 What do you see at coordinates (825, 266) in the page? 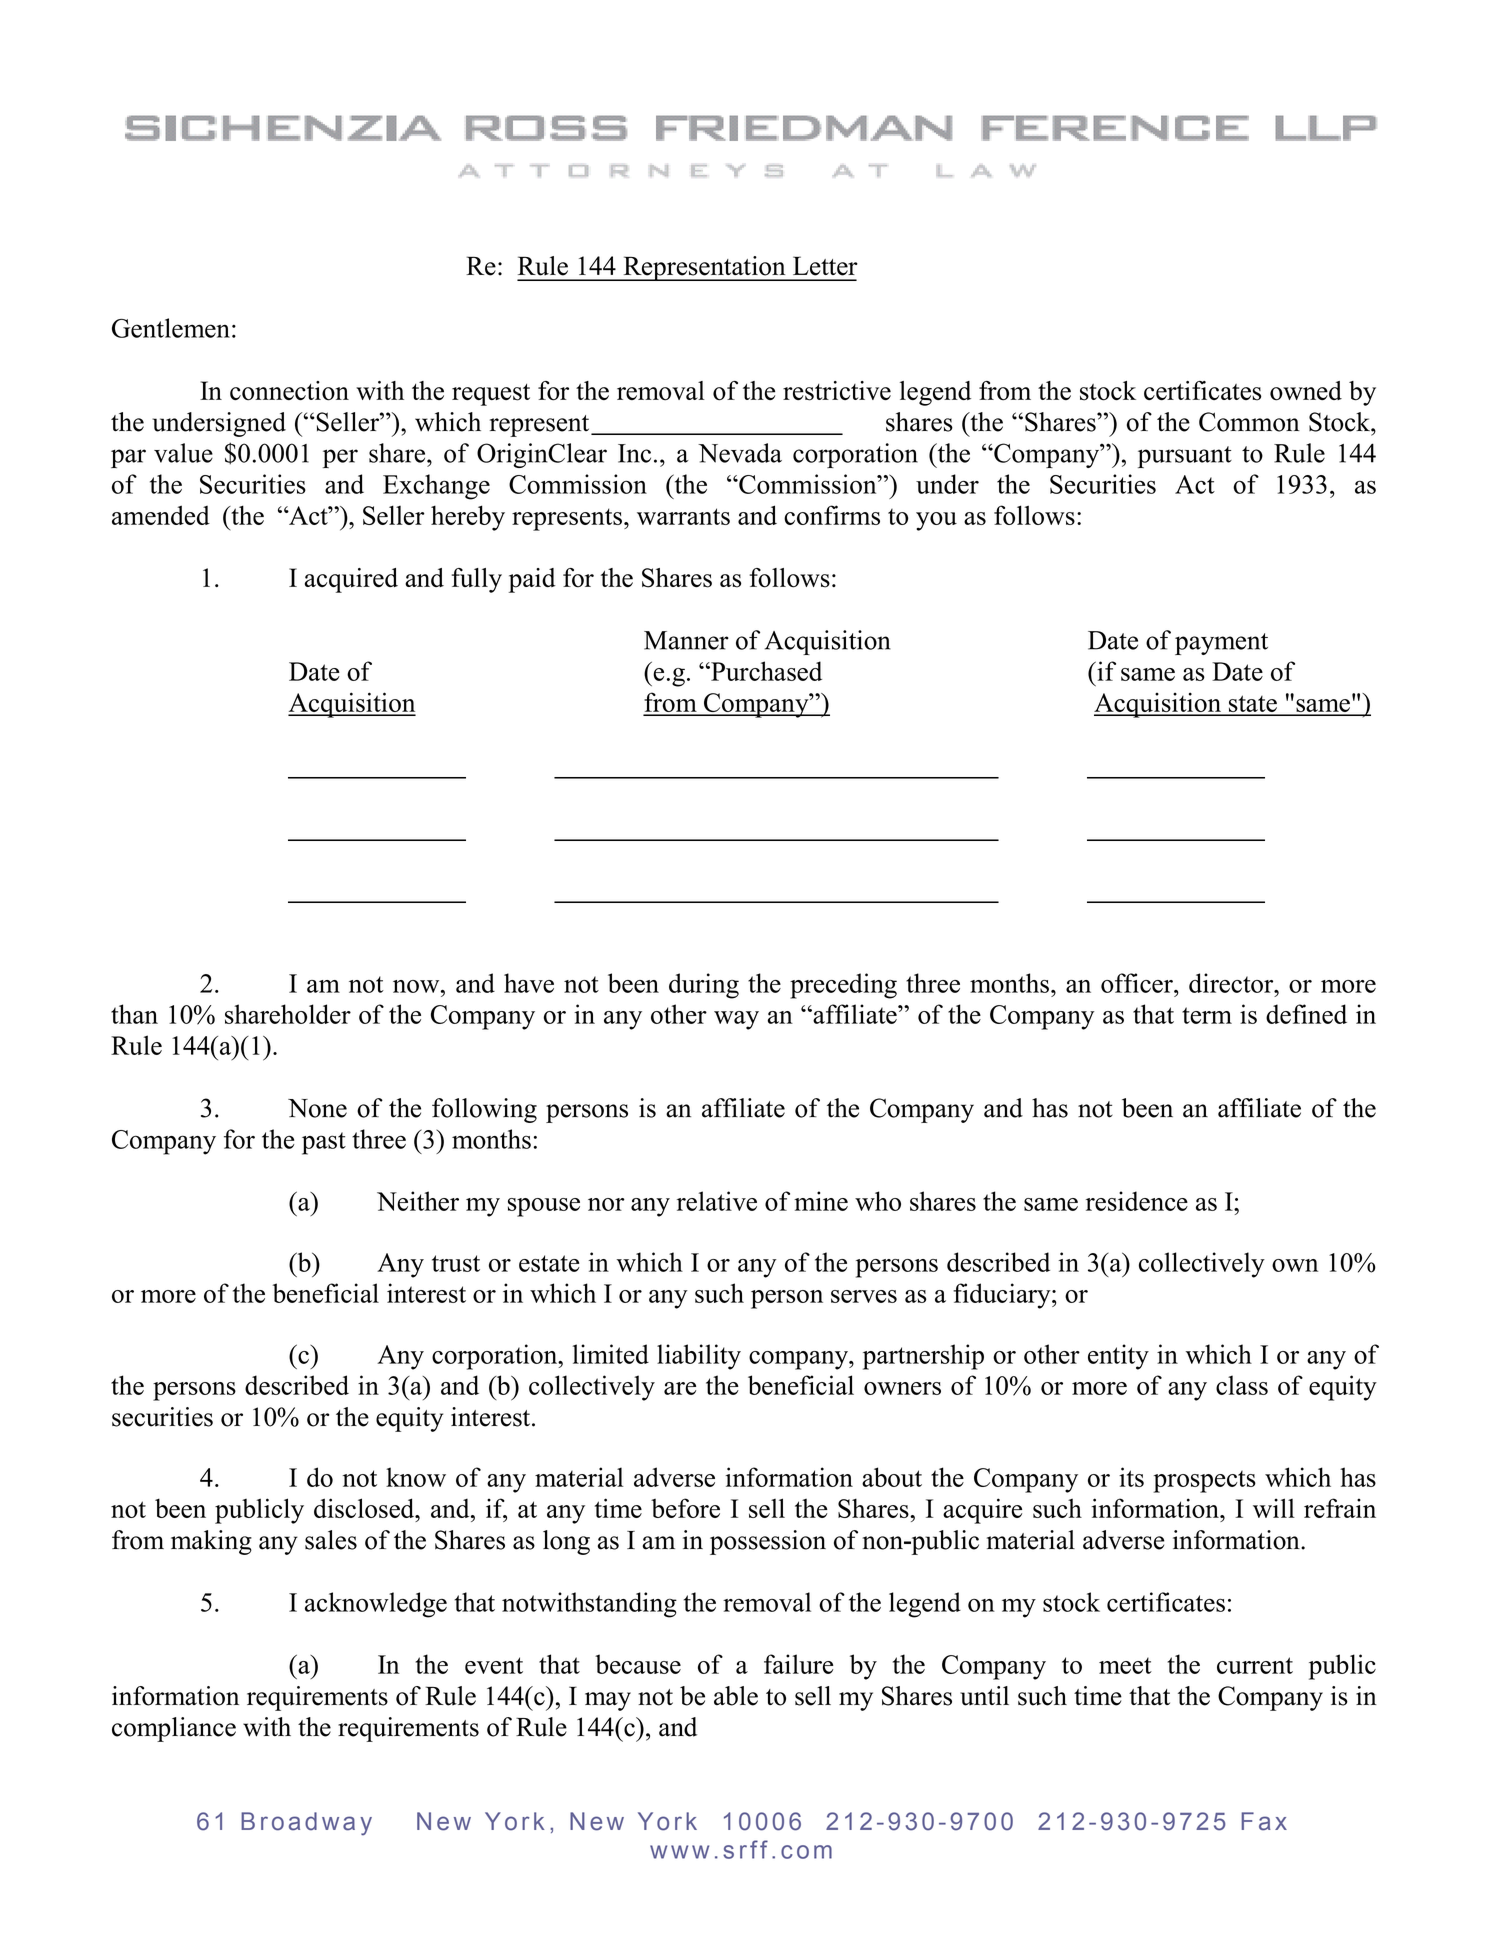
I see `Letter` at bounding box center [825, 266].
